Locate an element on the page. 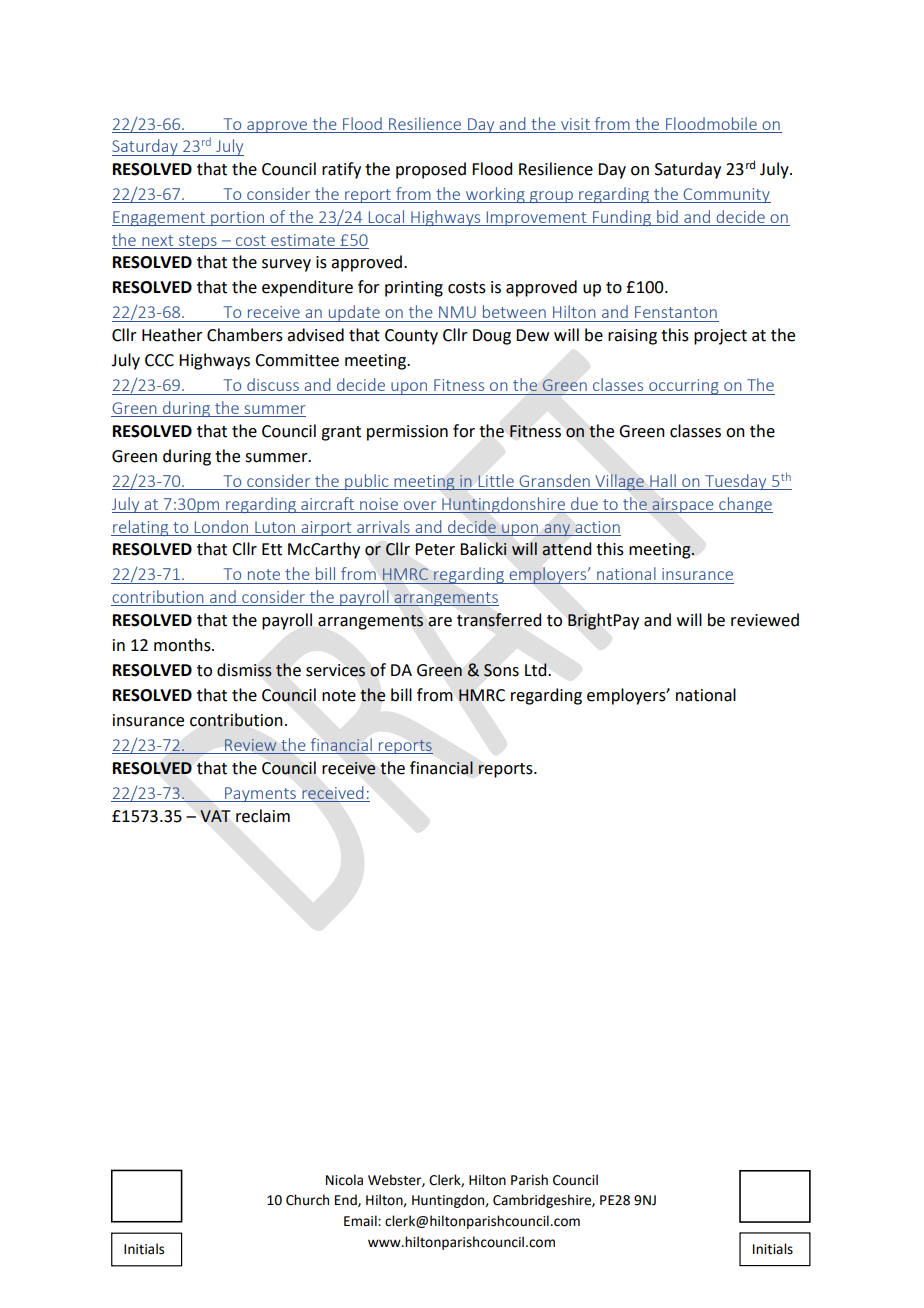 This image has height=1308, width=924. dismiss is located at coordinates (244, 670).
